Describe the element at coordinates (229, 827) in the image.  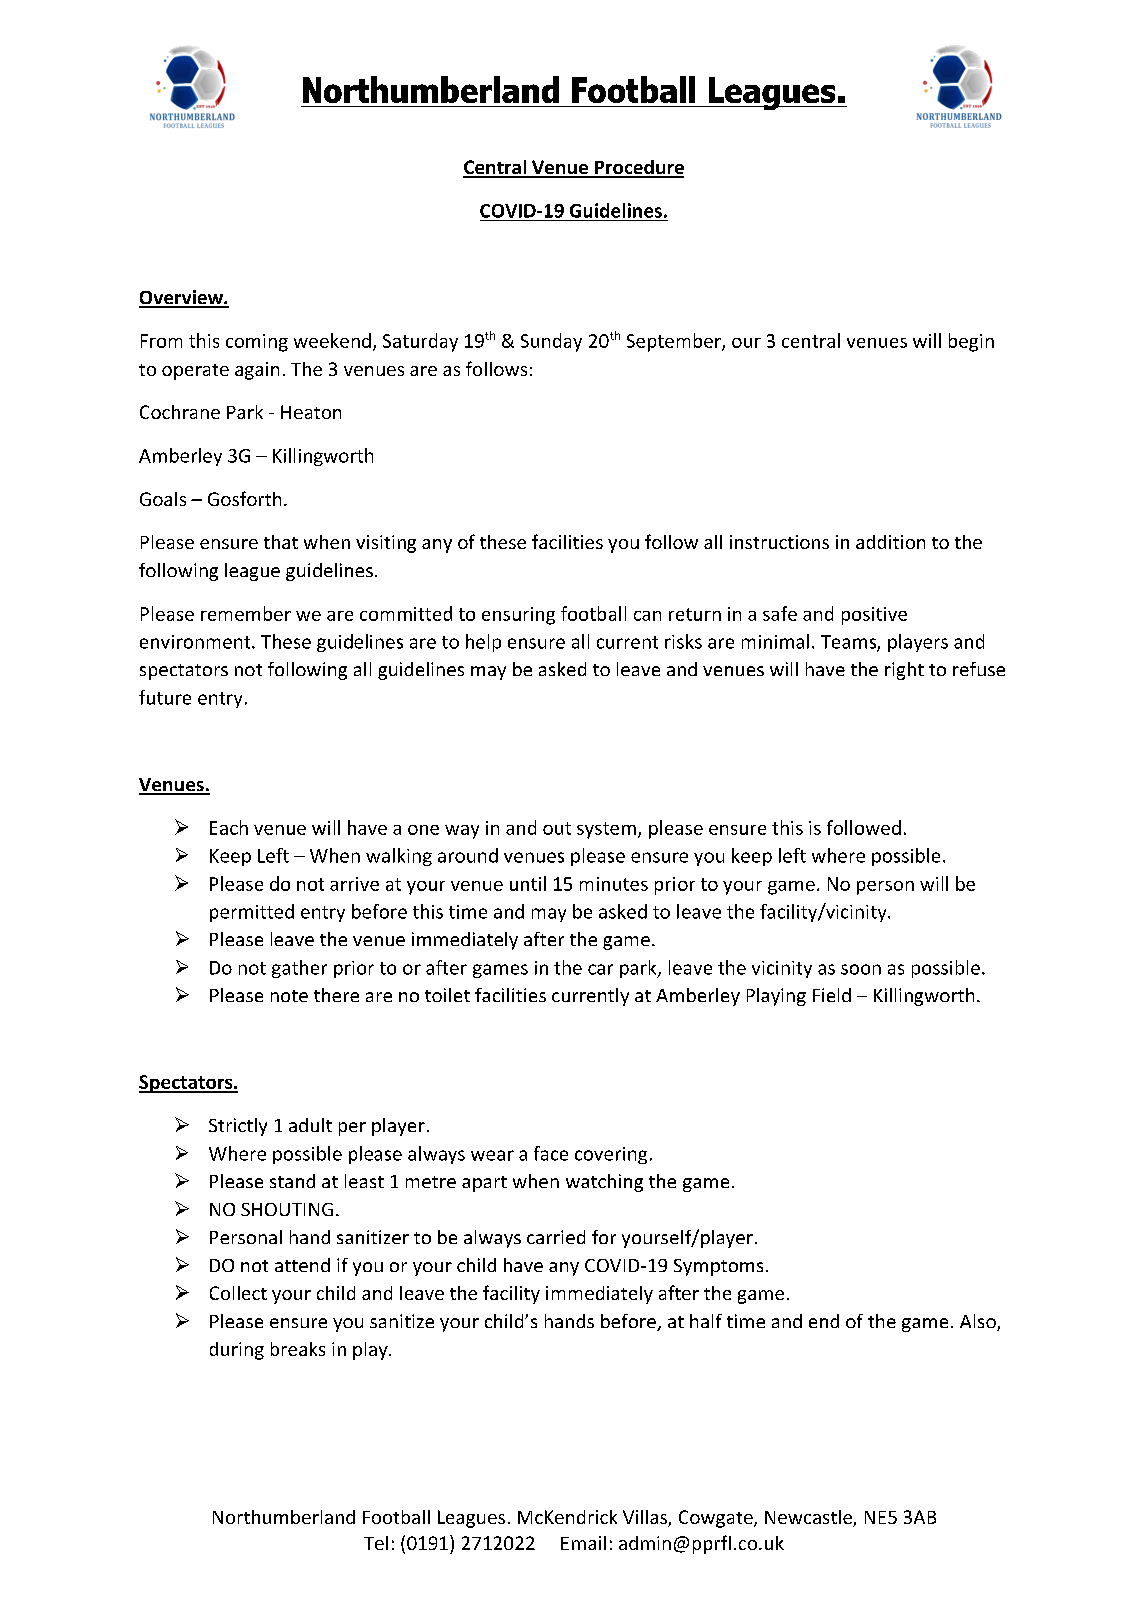
I see `Each` at that location.
